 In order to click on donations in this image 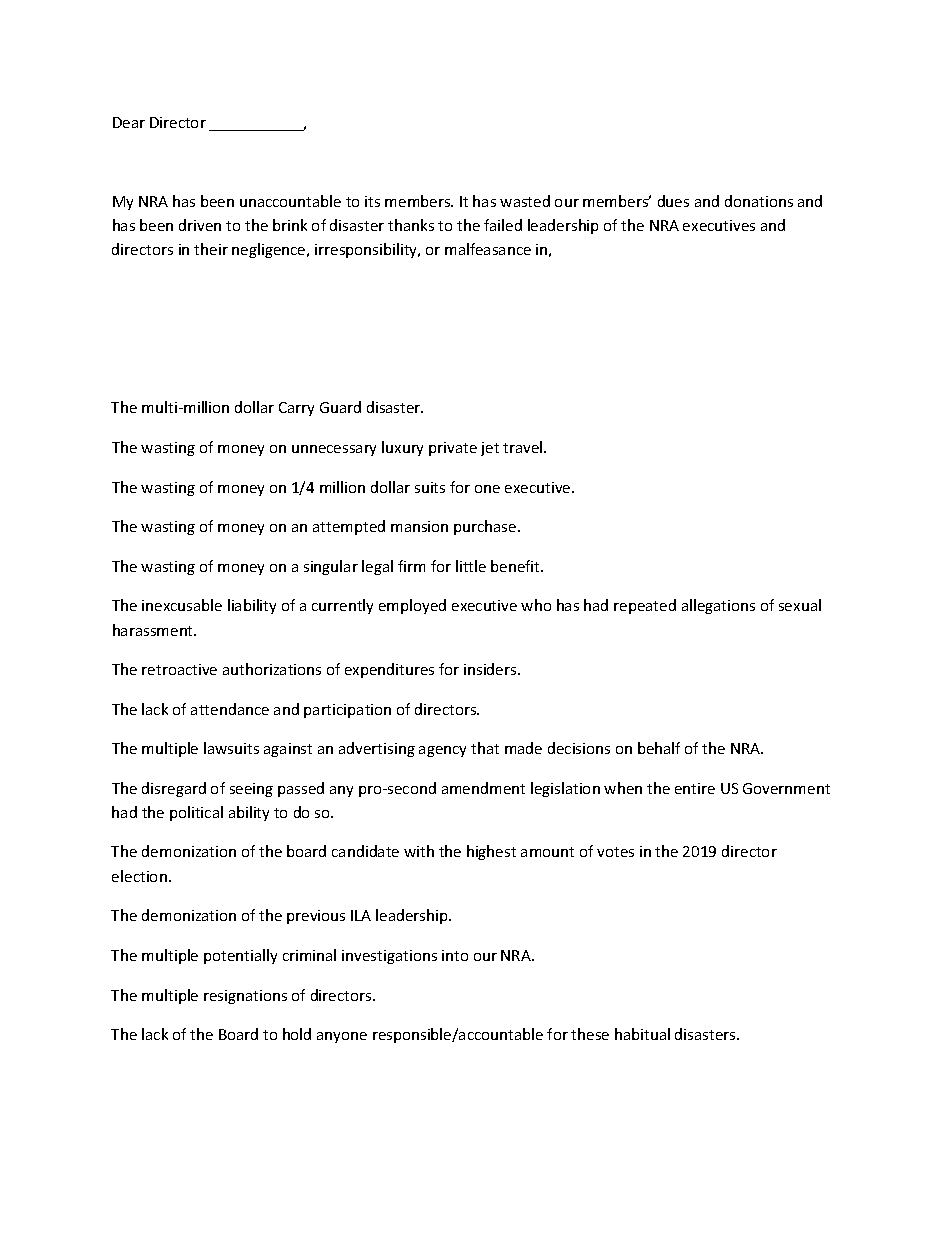, I will do `click(759, 201)`.
